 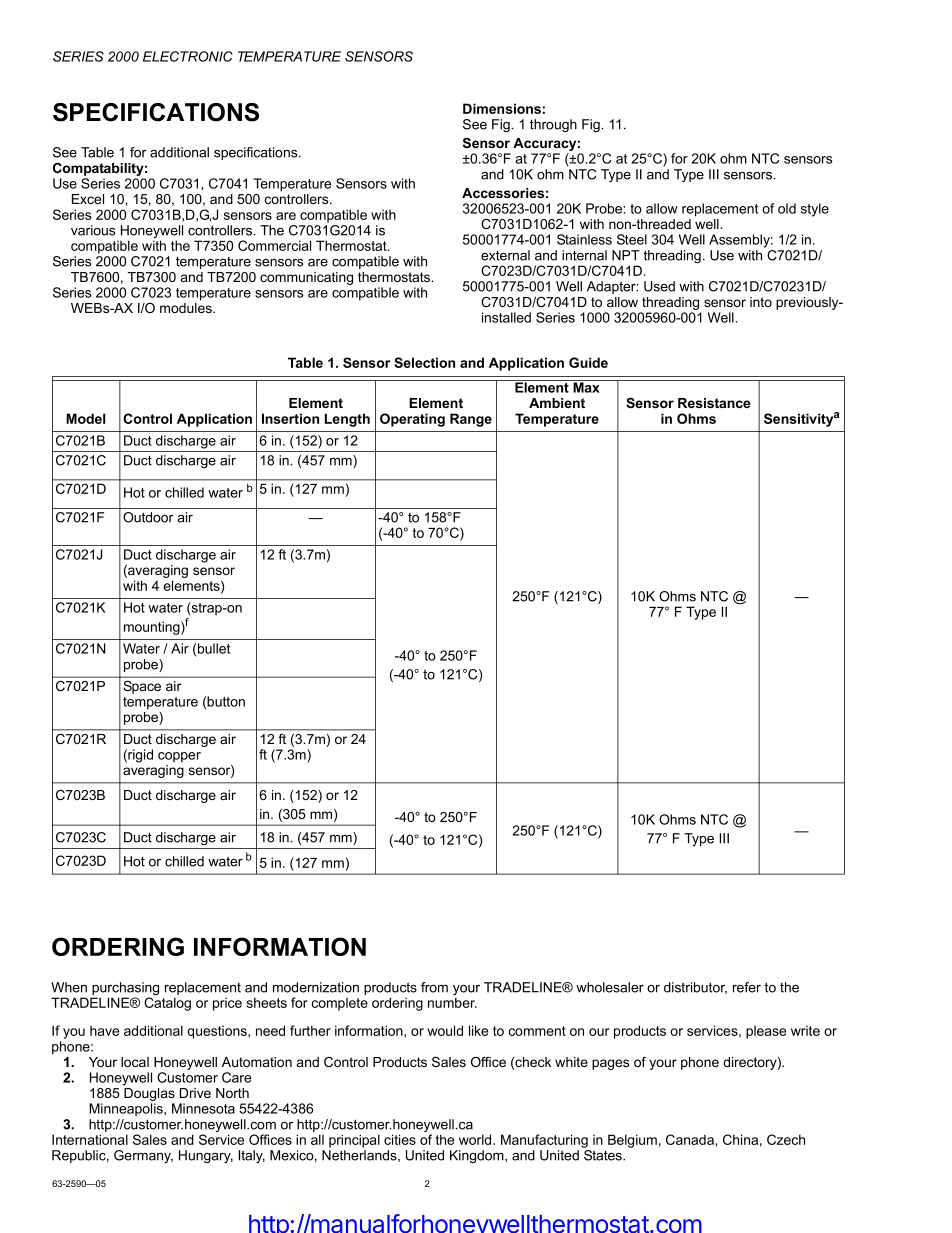 What do you see at coordinates (424, 362) in the document?
I see `Selection` at bounding box center [424, 362].
